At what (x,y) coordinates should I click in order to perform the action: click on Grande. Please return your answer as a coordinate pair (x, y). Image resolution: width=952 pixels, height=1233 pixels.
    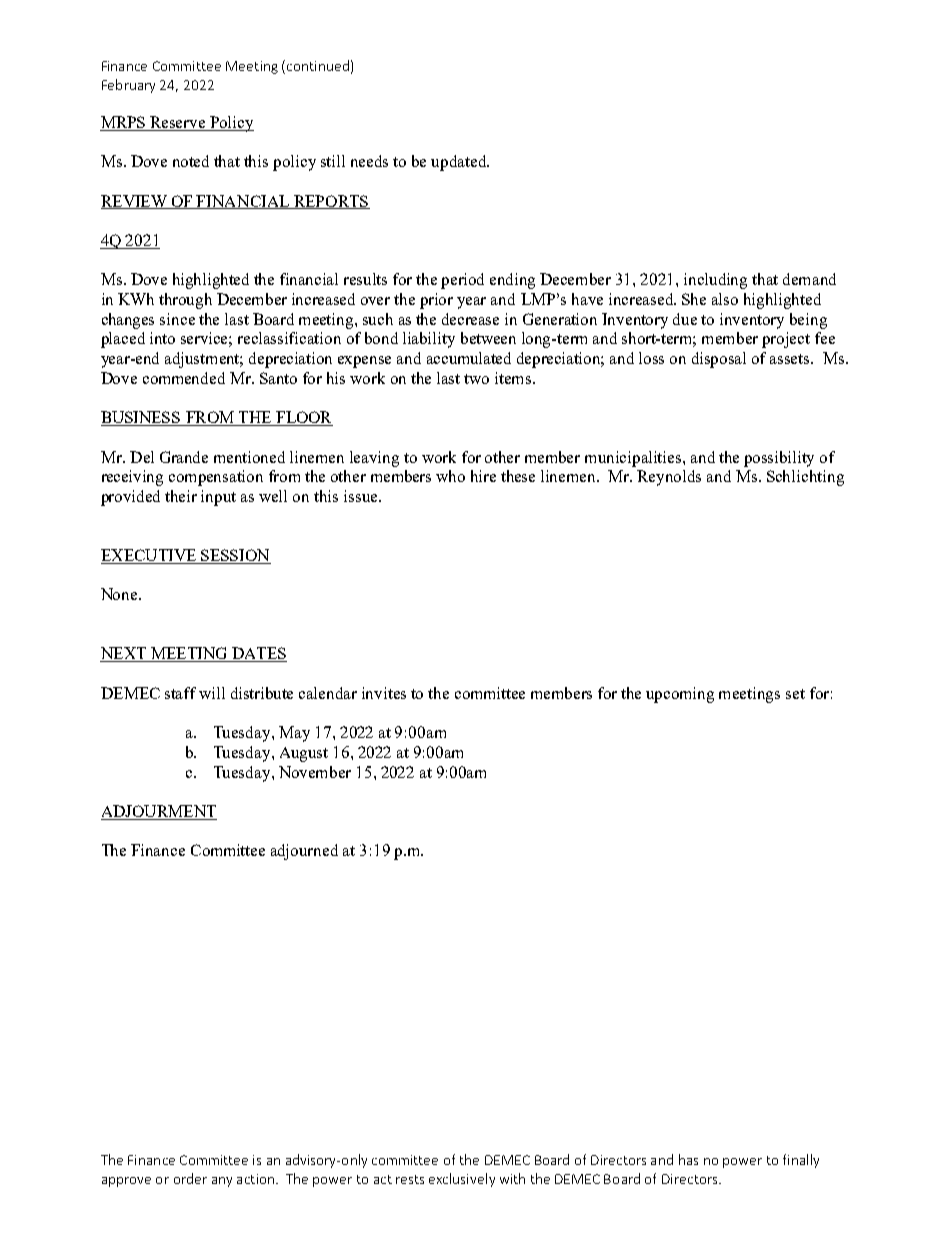
    Looking at the image, I should click on (184, 457).
